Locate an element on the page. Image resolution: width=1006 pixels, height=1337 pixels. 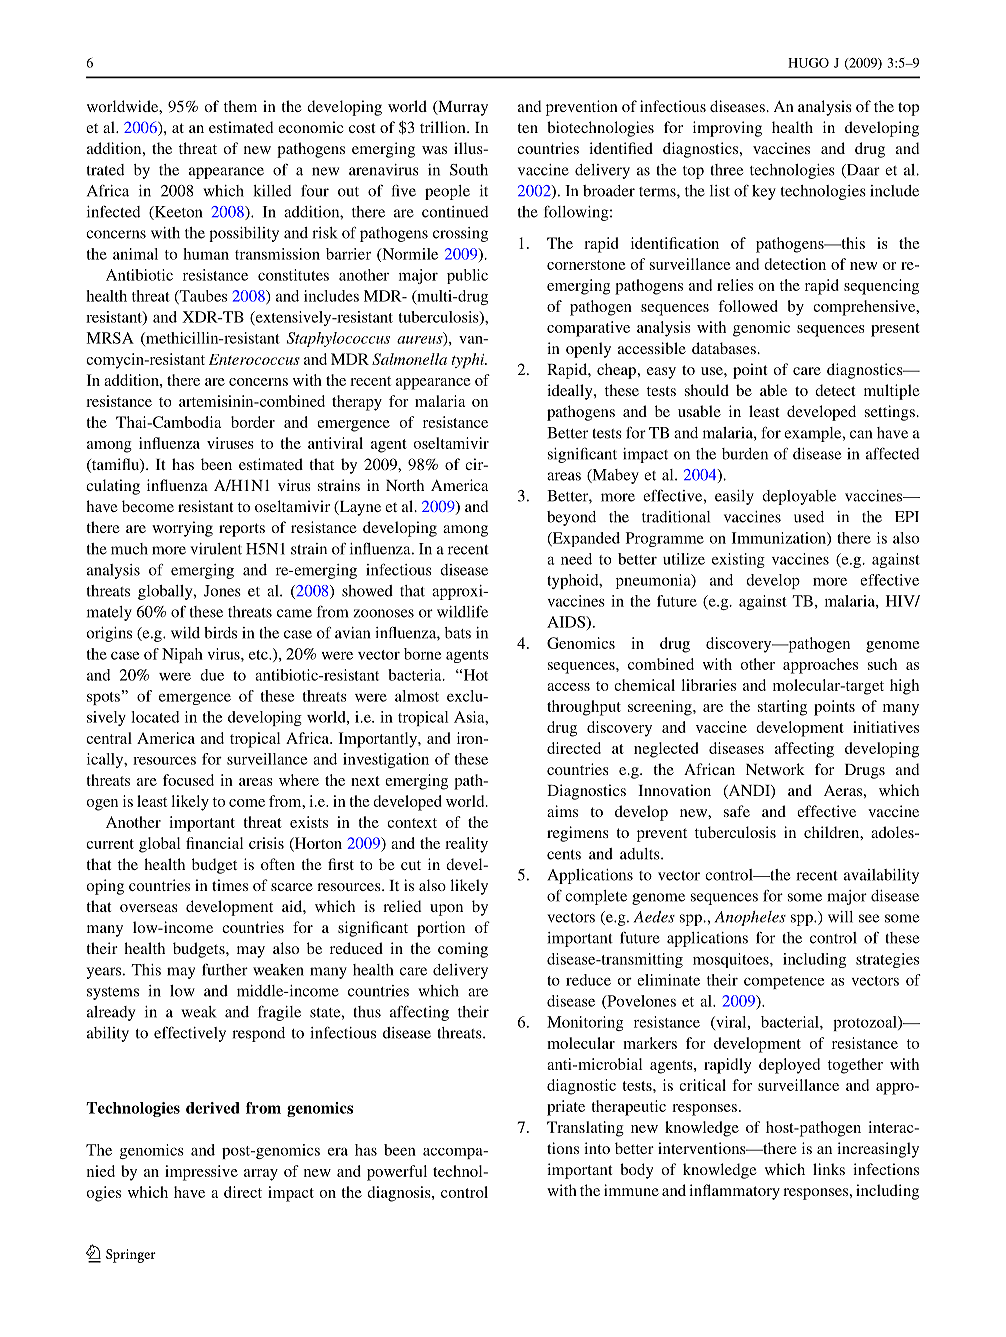
times is located at coordinates (230, 885).
